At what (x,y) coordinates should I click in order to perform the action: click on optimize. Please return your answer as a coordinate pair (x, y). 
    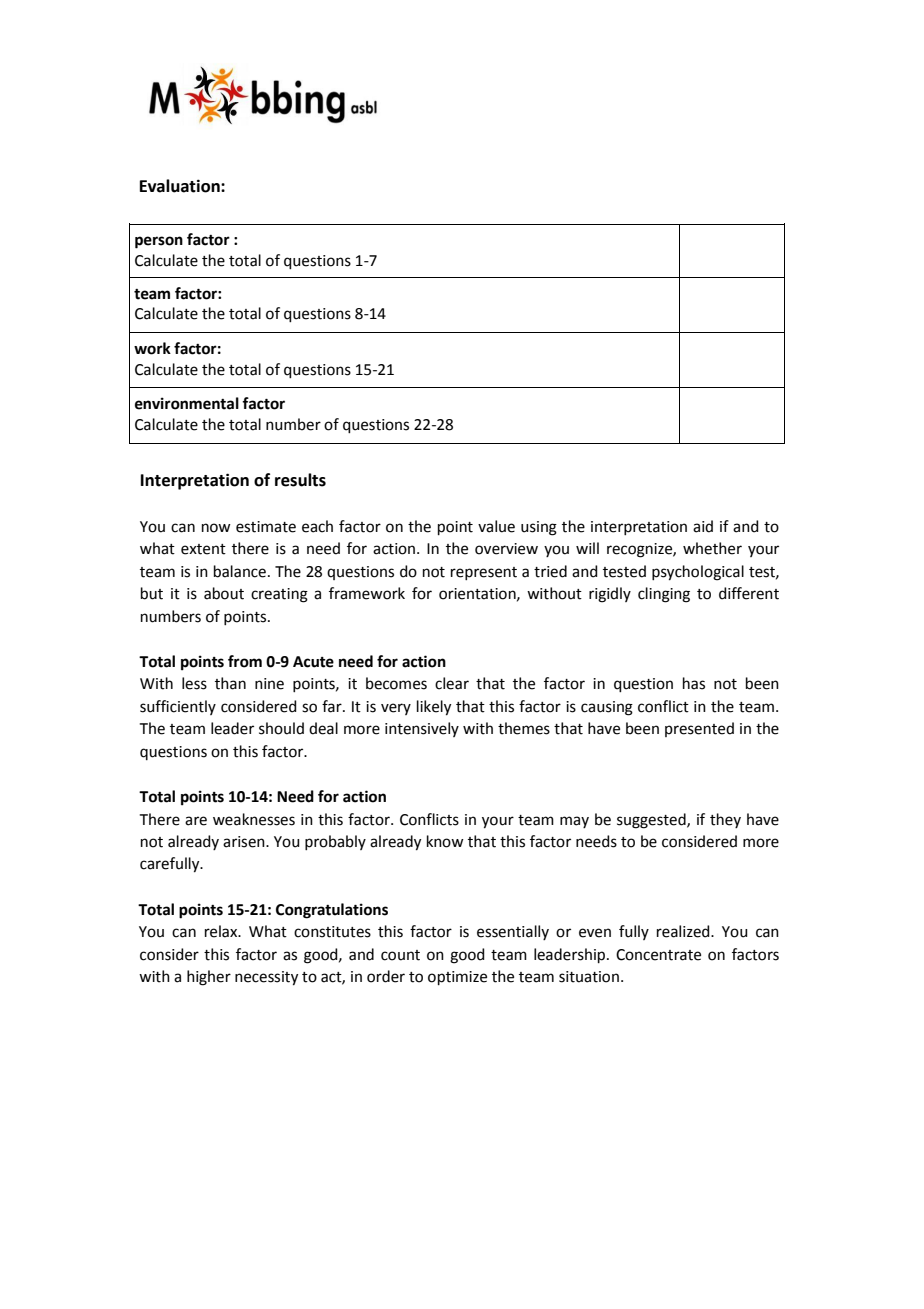
    Looking at the image, I should click on (457, 978).
